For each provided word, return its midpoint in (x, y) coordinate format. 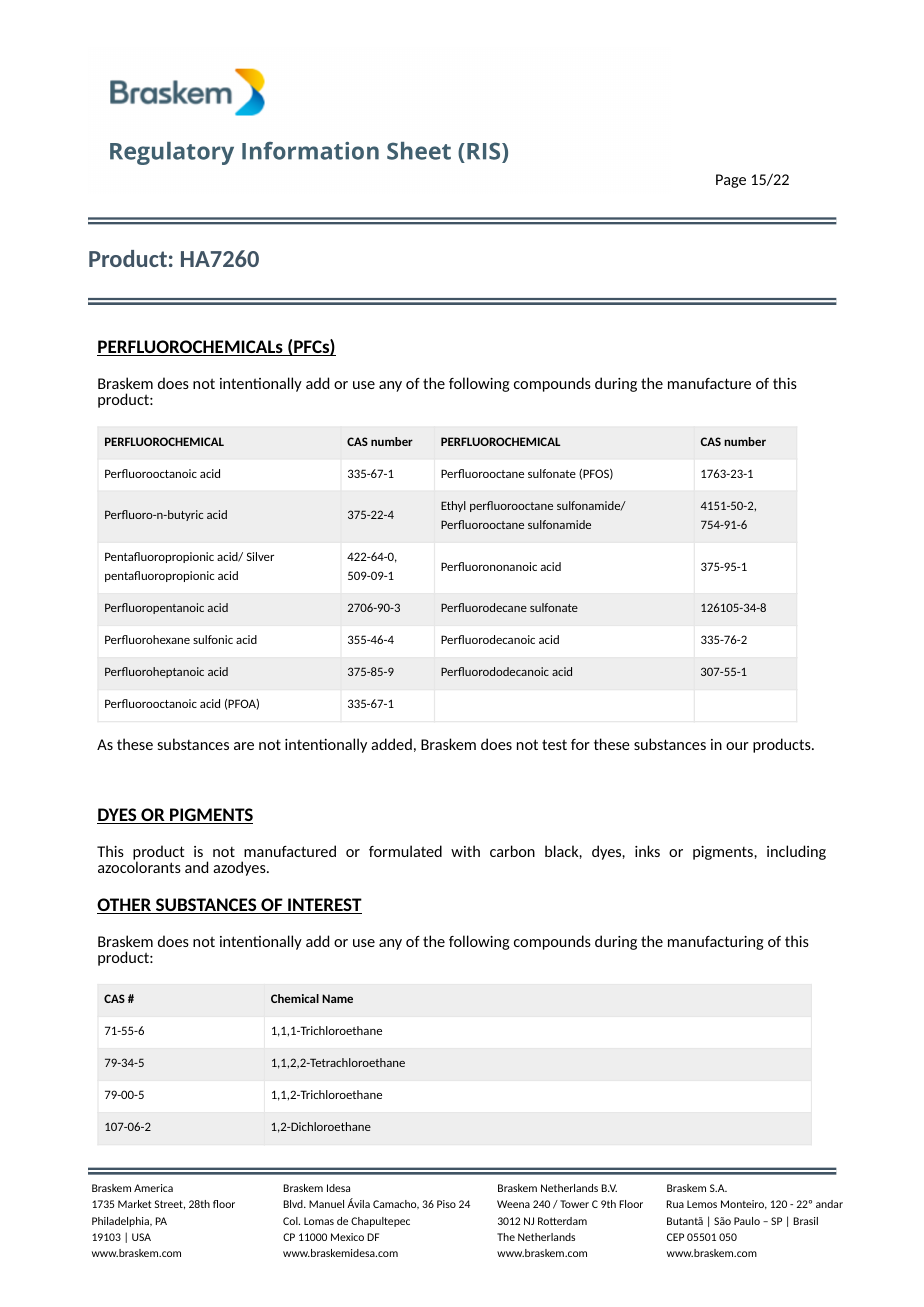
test (554, 744)
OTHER (125, 906)
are (244, 746)
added (391, 744)
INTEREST (324, 906)
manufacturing (715, 943)
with (465, 851)
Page (731, 181)
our (737, 746)
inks (647, 851)
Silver (260, 556)
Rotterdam (562, 1221)
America (153, 1188)
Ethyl (453, 506)
